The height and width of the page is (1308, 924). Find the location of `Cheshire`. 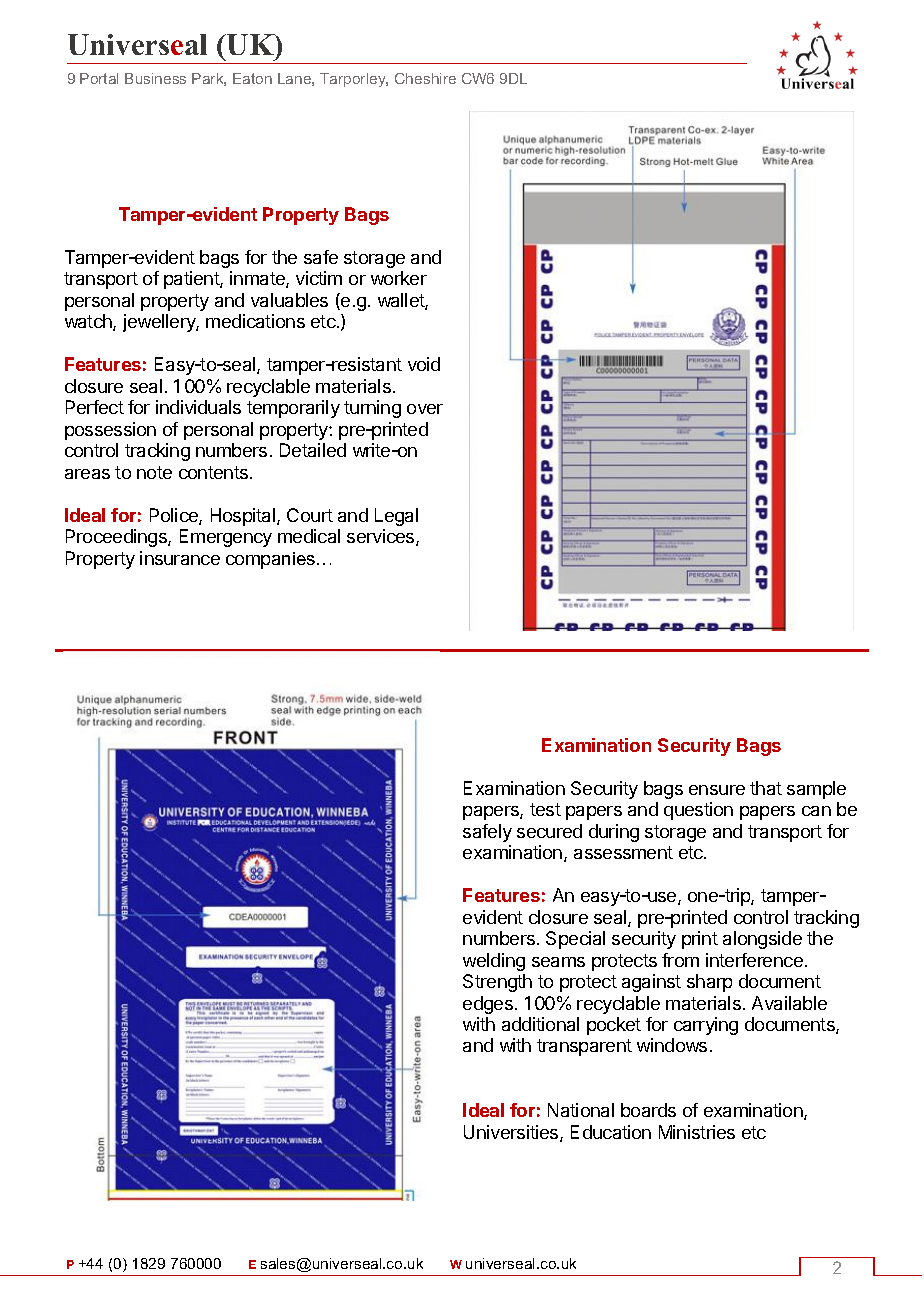

Cheshire is located at coordinates (425, 78).
